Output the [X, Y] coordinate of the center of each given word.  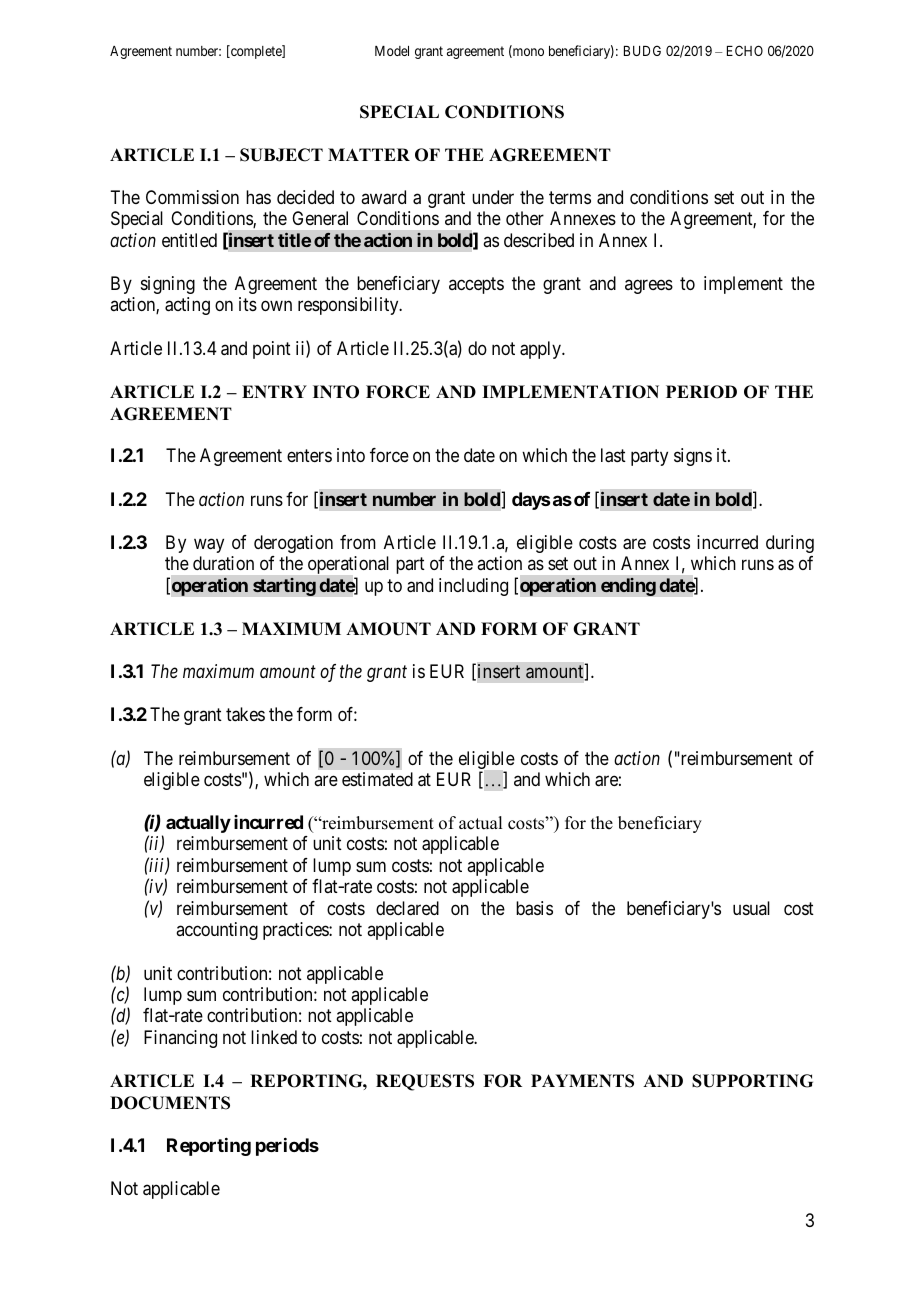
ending [628, 587]
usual [751, 908]
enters [309, 456]
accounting [217, 931]
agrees [649, 286]
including [473, 587]
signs [693, 457]
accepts [476, 285]
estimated [377, 779]
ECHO [745, 50]
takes [245, 714]
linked [274, 1037]
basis [534, 908]
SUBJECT [281, 155]
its [248, 304]
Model [392, 51]
